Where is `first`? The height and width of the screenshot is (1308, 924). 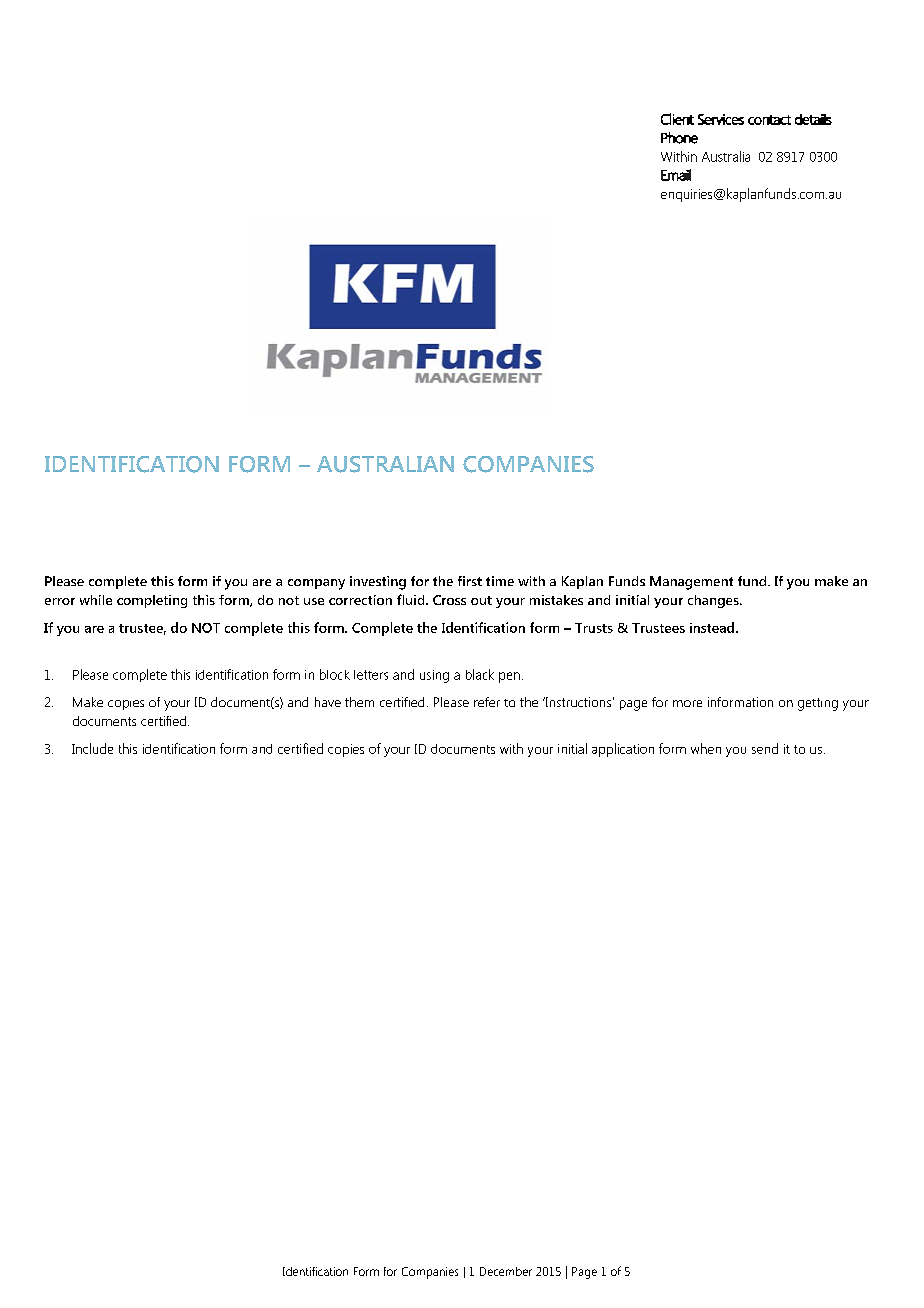 first is located at coordinates (470, 581).
